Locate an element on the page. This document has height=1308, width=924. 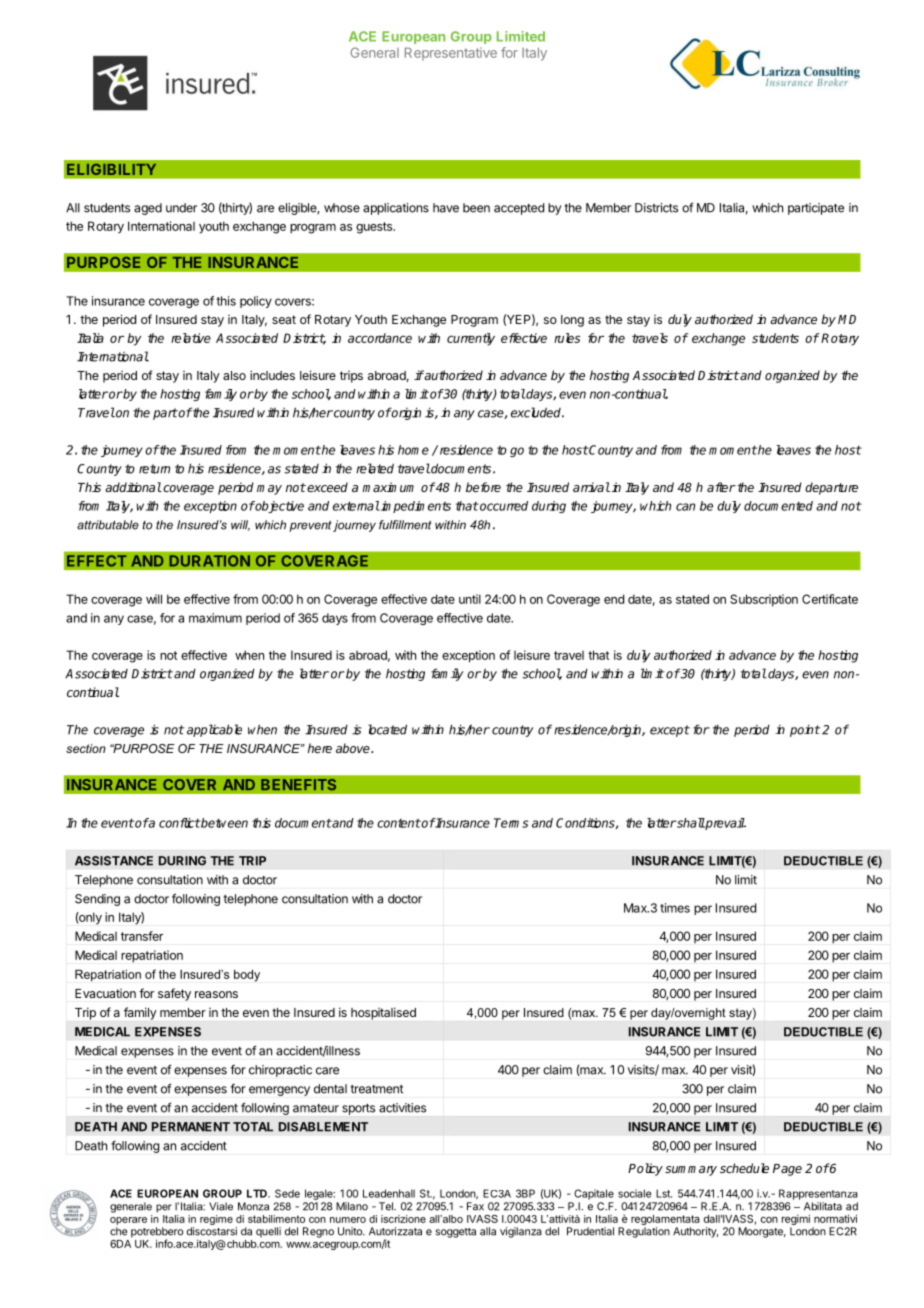
after is located at coordinates (721, 487).
